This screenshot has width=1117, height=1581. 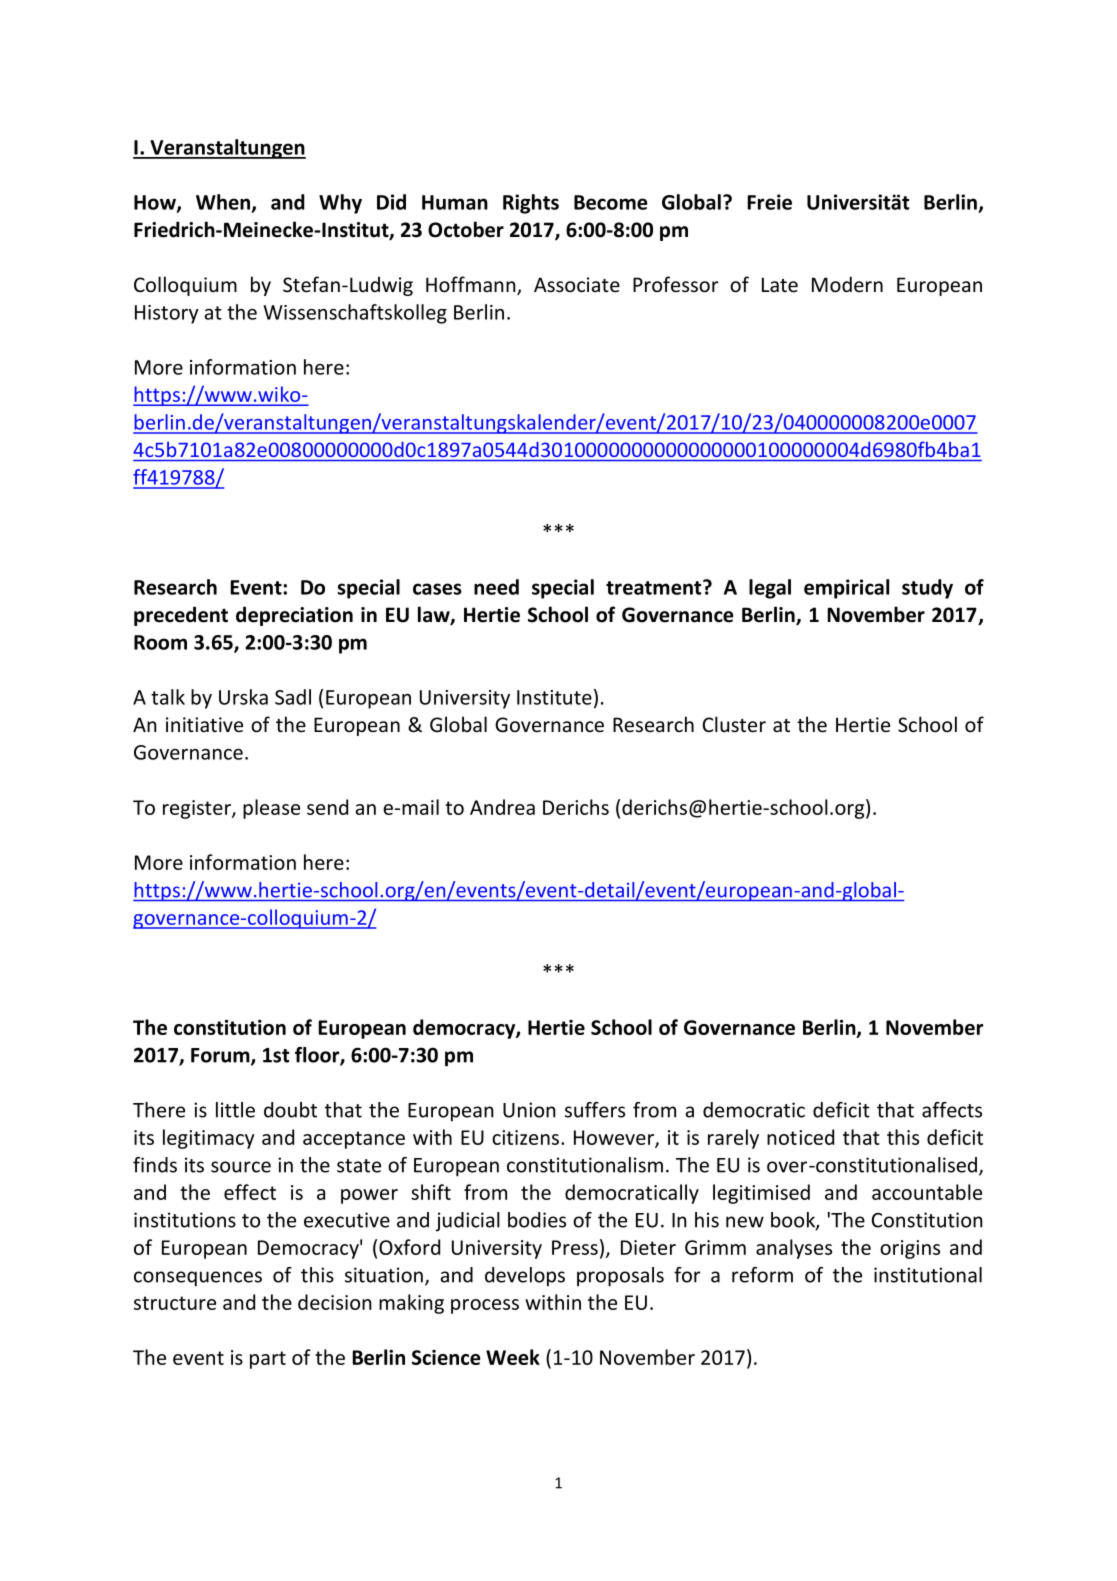 I want to click on part, so click(x=268, y=1360).
